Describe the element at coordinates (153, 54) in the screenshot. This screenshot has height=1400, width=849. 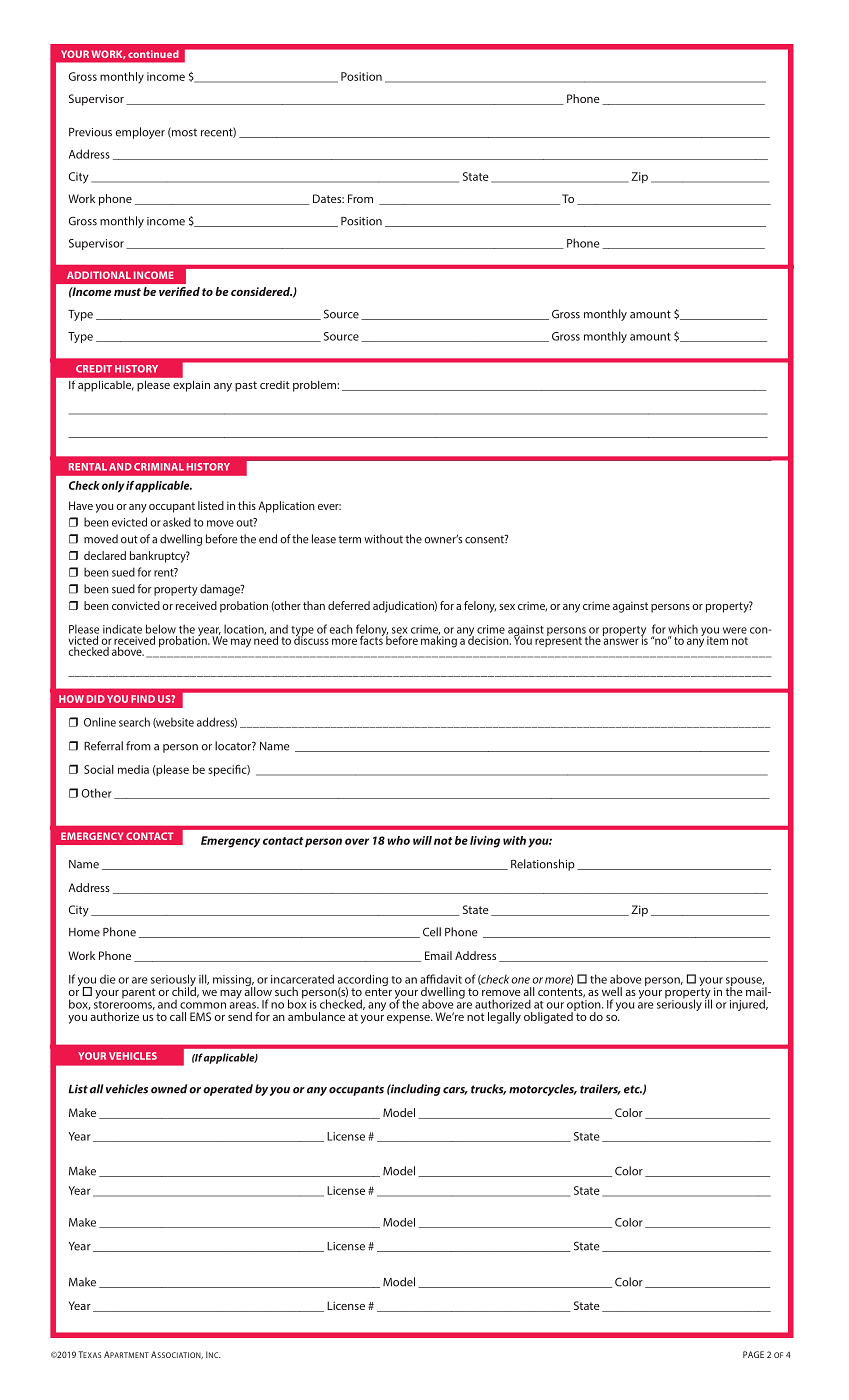
I see `continued` at that location.
